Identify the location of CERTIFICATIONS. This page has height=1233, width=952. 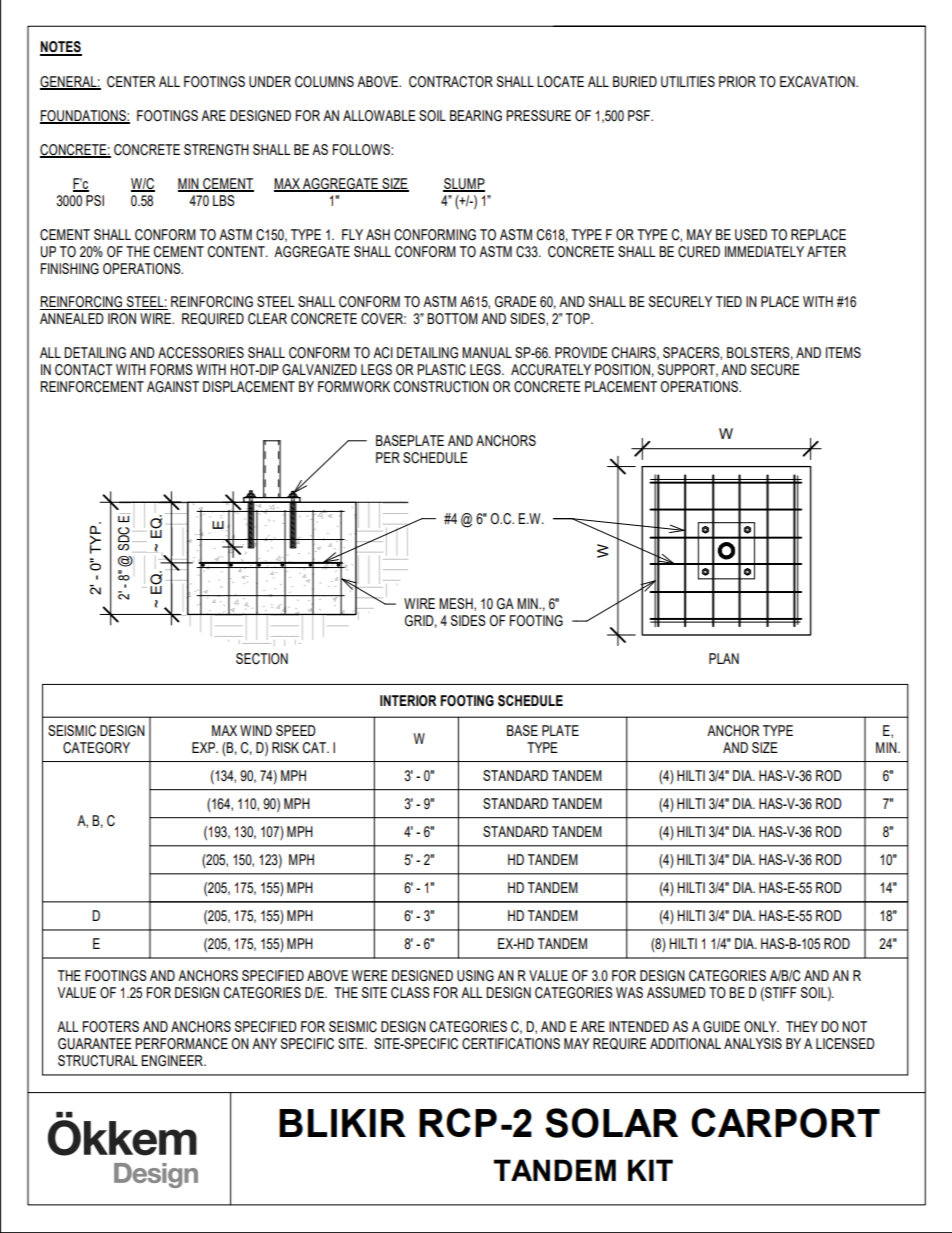
(511, 1044).
